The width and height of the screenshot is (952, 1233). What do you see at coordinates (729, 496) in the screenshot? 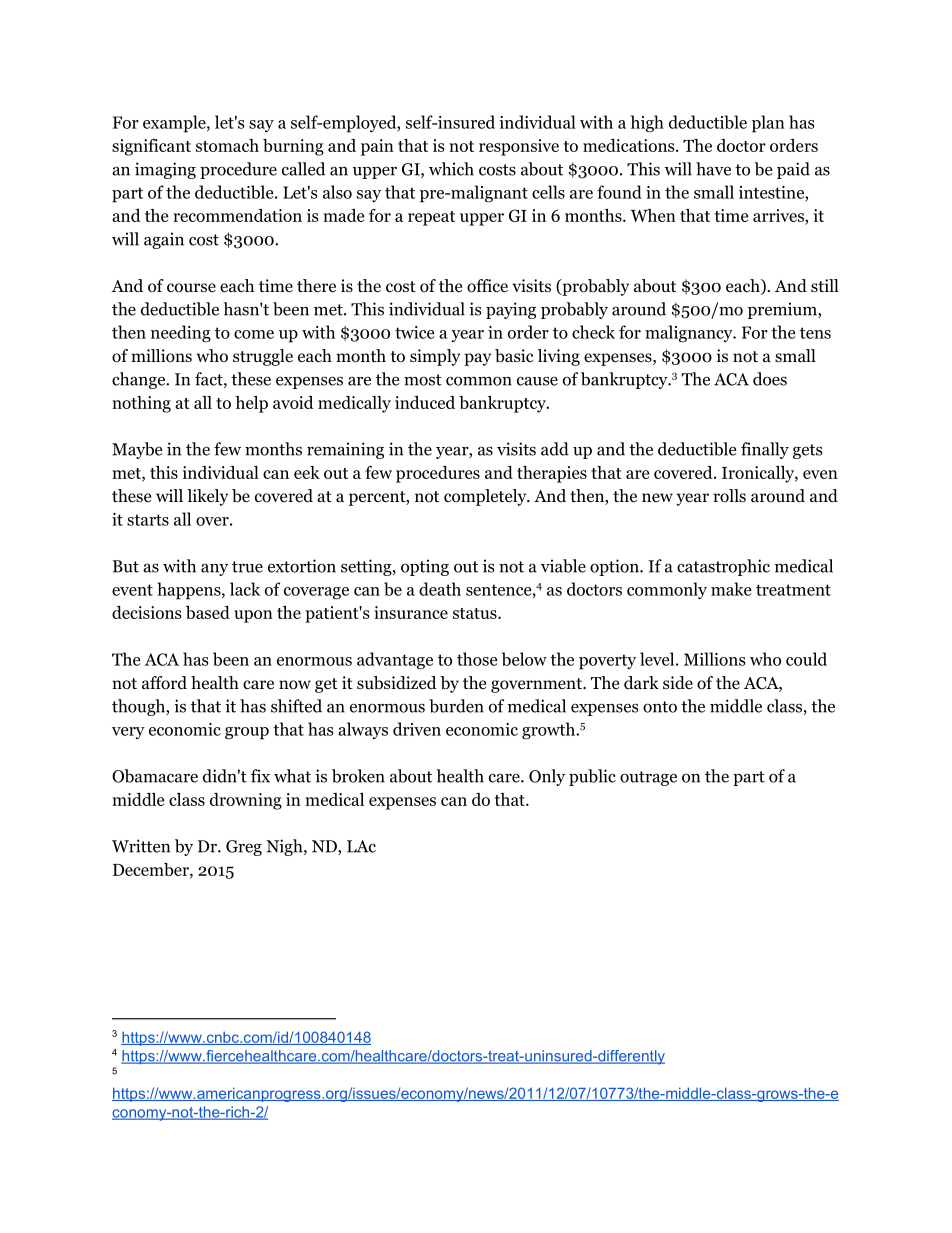
I see `rolls` at bounding box center [729, 496].
